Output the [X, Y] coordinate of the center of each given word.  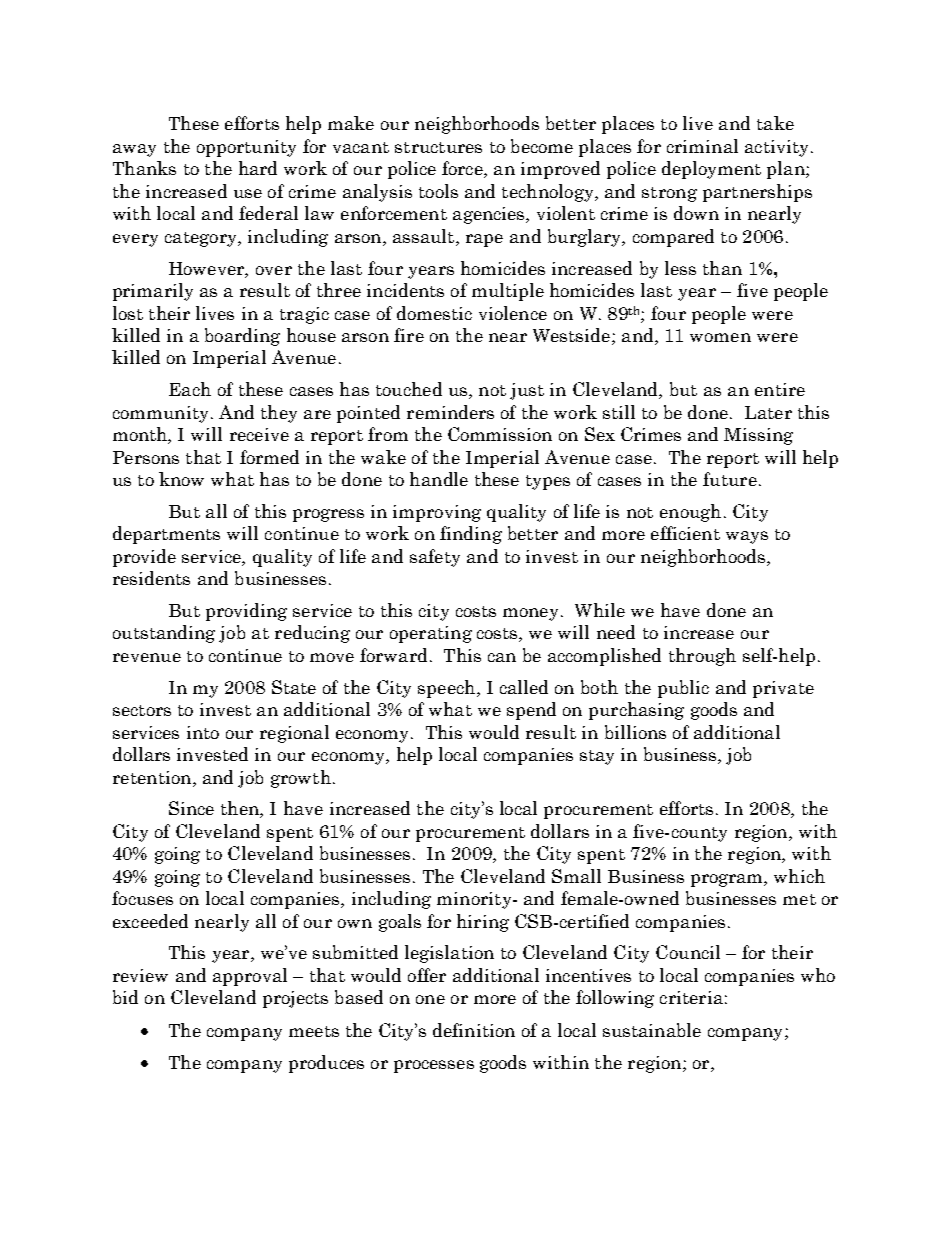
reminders [450, 412]
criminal [702, 146]
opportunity [246, 148]
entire [780, 389]
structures [438, 147]
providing [246, 612]
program [728, 880]
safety [435, 558]
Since [191, 808]
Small [576, 876]
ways [747, 537]
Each [190, 389]
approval [250, 977]
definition [474, 1030]
